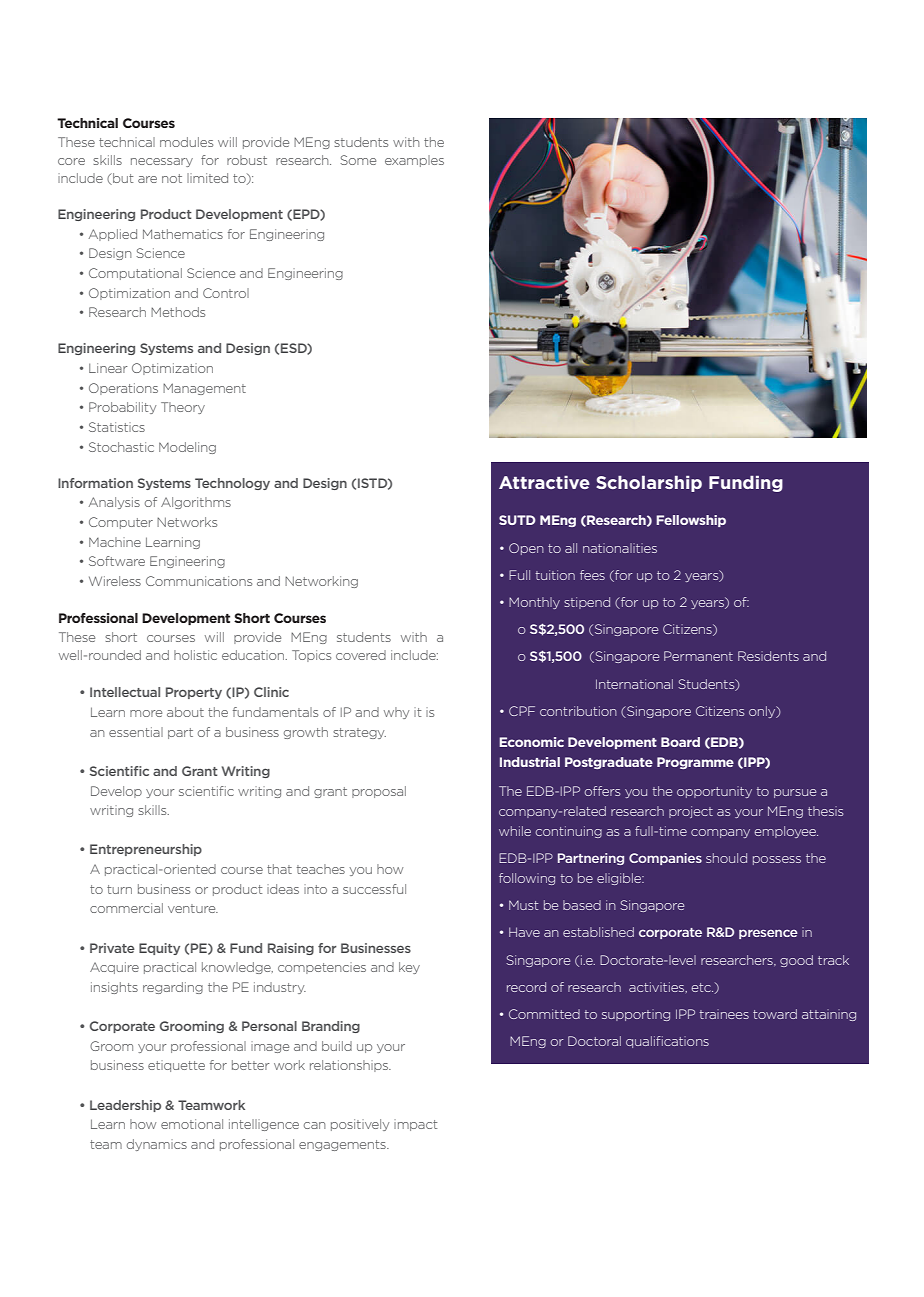  I want to click on Scholarship, so click(649, 484).
